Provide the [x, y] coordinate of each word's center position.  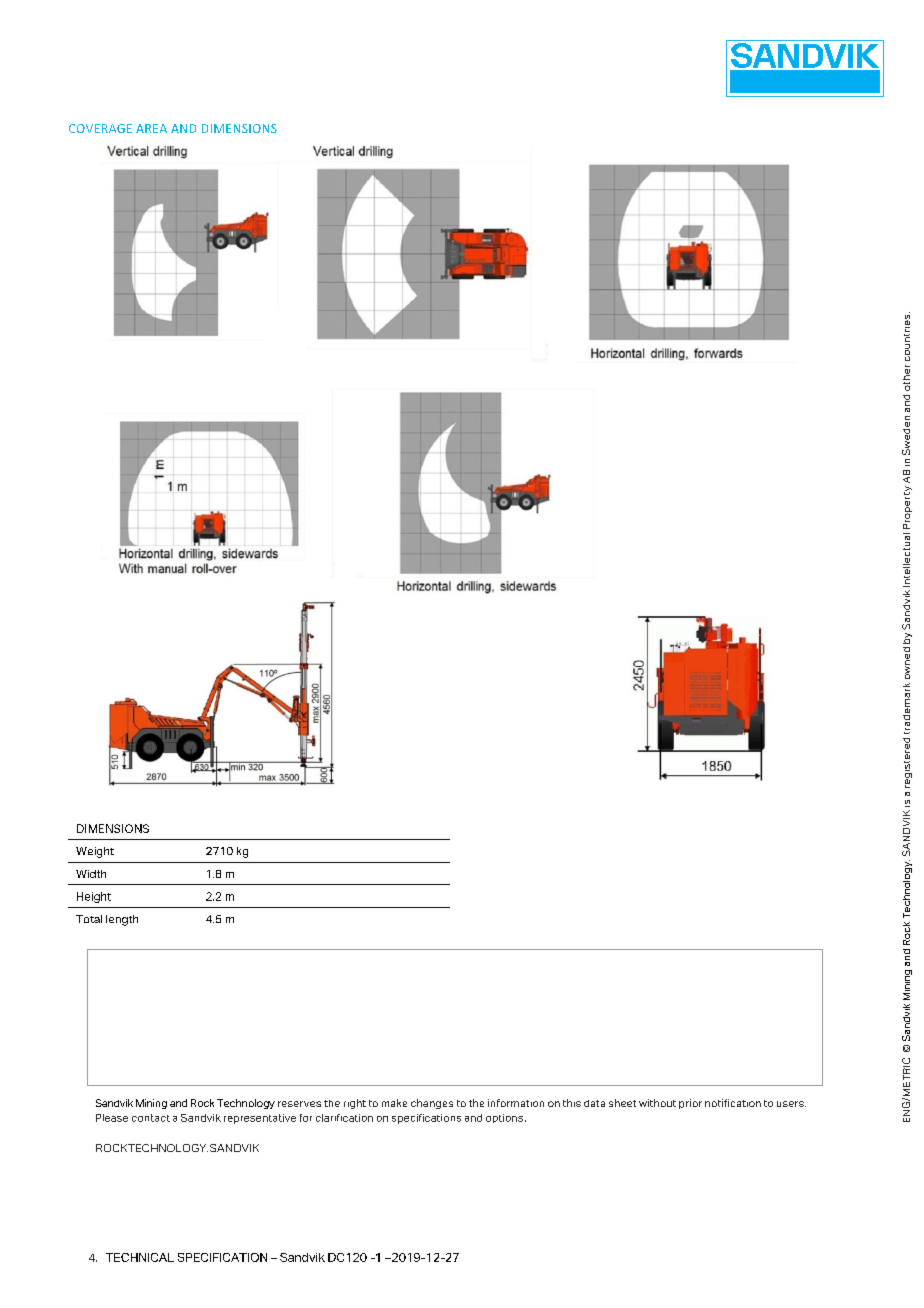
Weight [95, 852]
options [504, 1118]
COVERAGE [100, 128]
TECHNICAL [140, 1257]
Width [91, 874]
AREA [151, 128]
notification [733, 1103]
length [122, 920]
